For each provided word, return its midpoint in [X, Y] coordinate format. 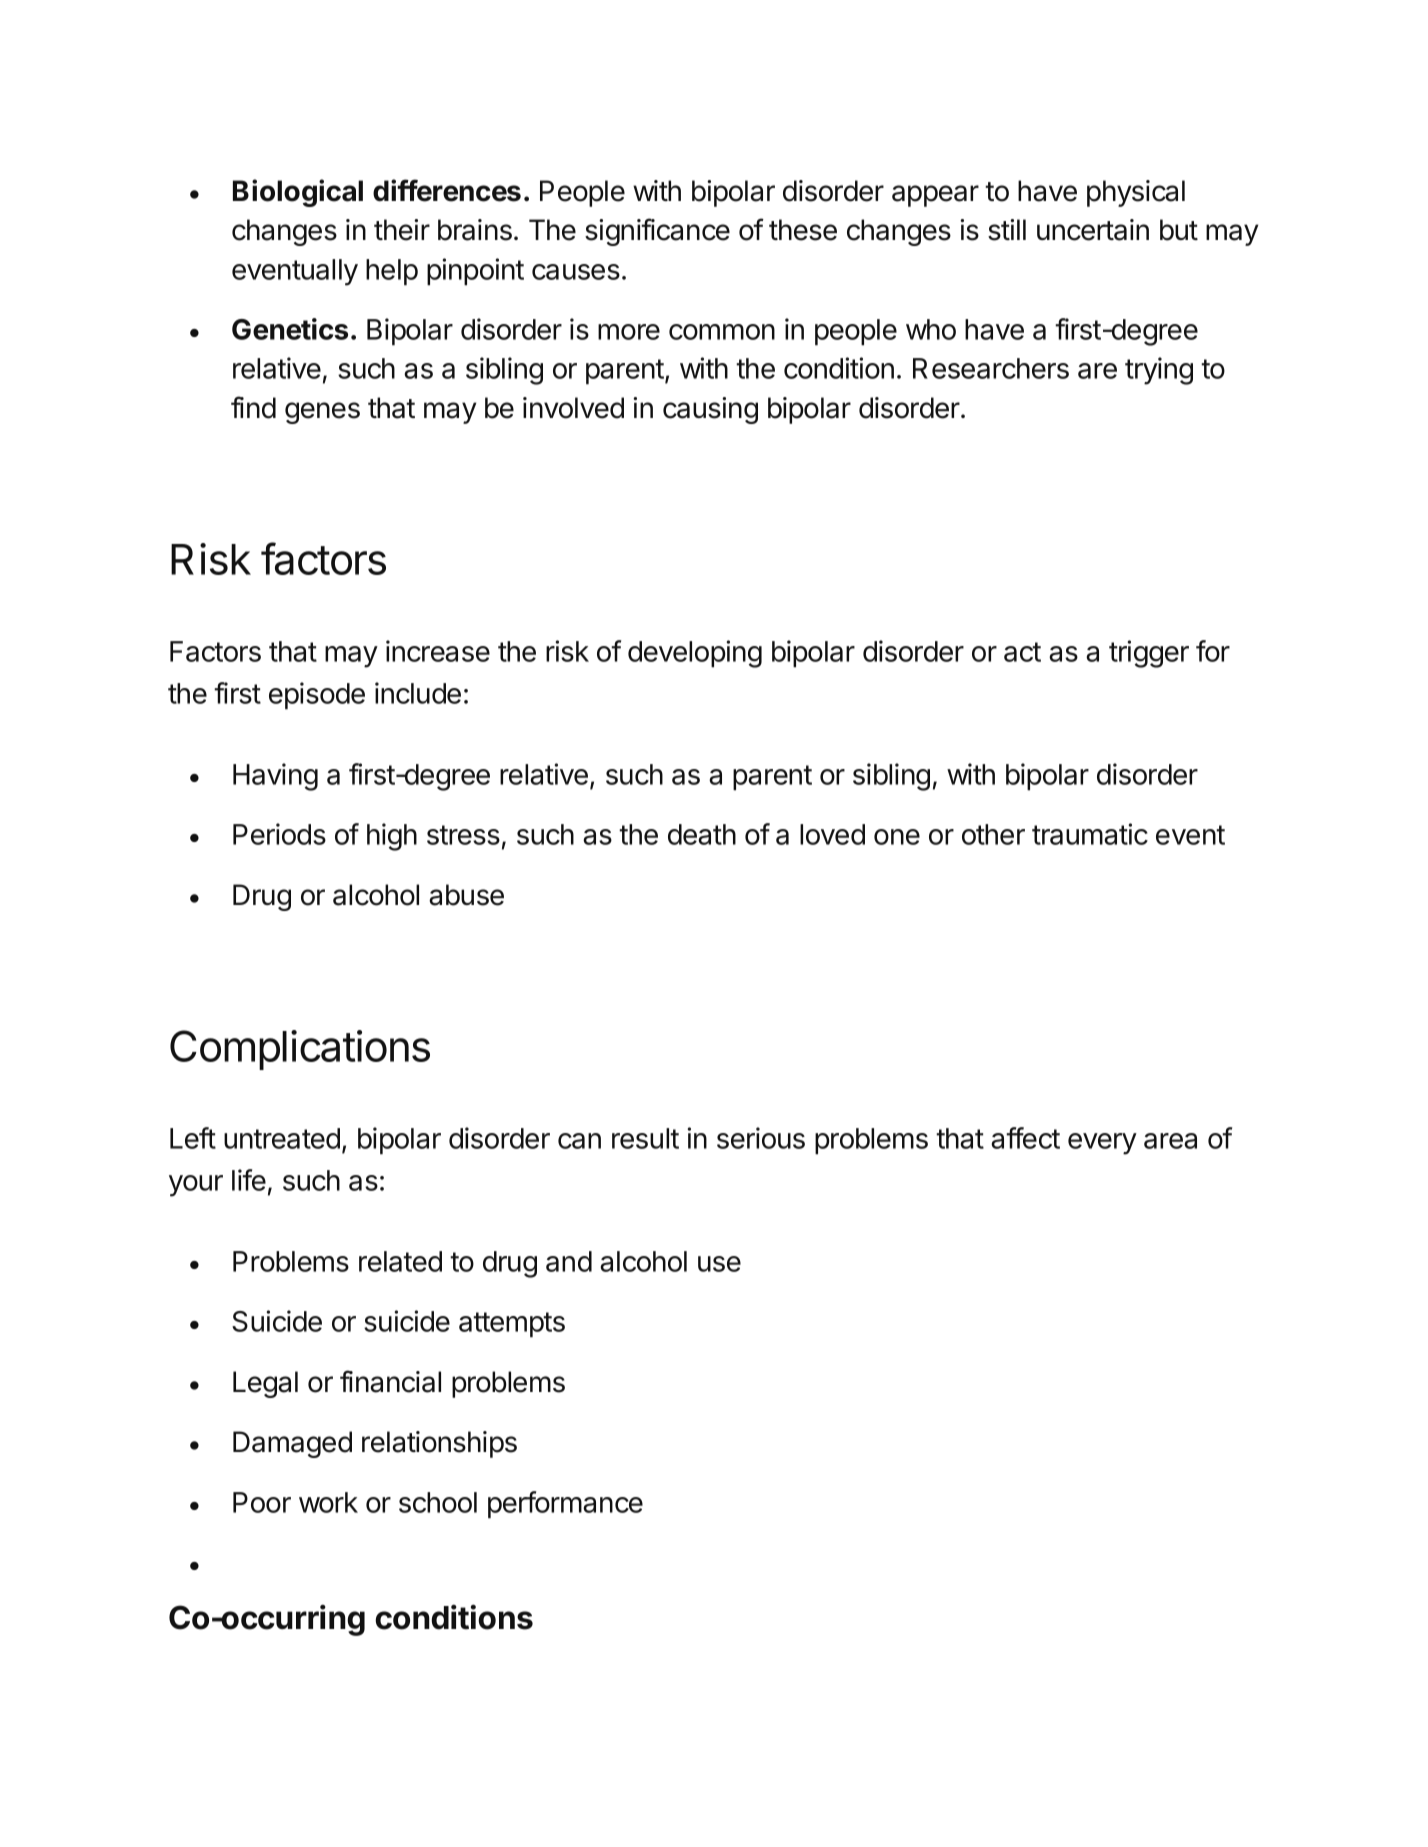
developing [695, 654]
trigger [1149, 654]
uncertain [1093, 230]
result [645, 1138]
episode [317, 696]
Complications [300, 1050]
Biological [298, 193]
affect [1025, 1138]
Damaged [292, 1444]
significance [657, 232]
